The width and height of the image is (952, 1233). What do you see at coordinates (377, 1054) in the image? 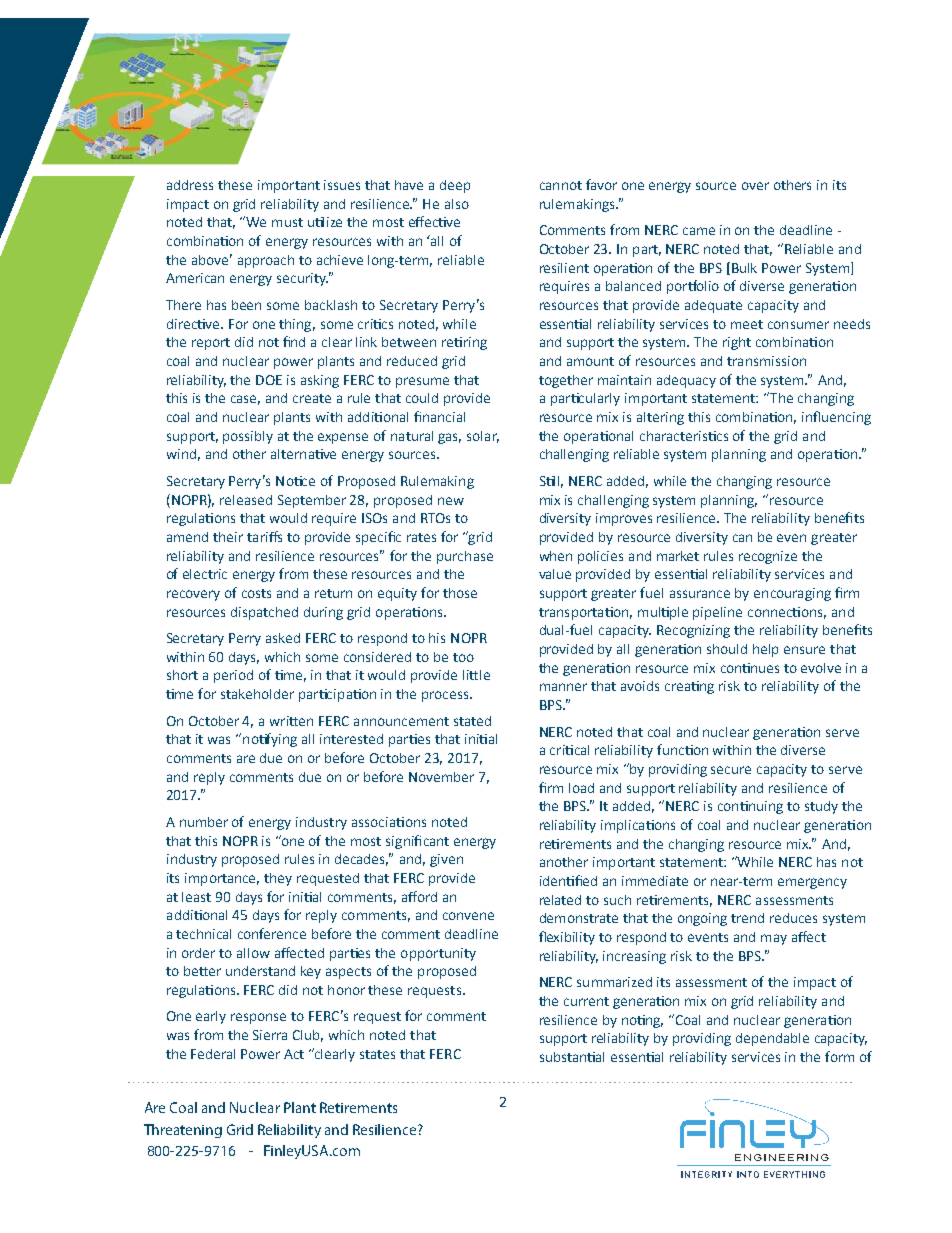
I see `states` at bounding box center [377, 1054].
